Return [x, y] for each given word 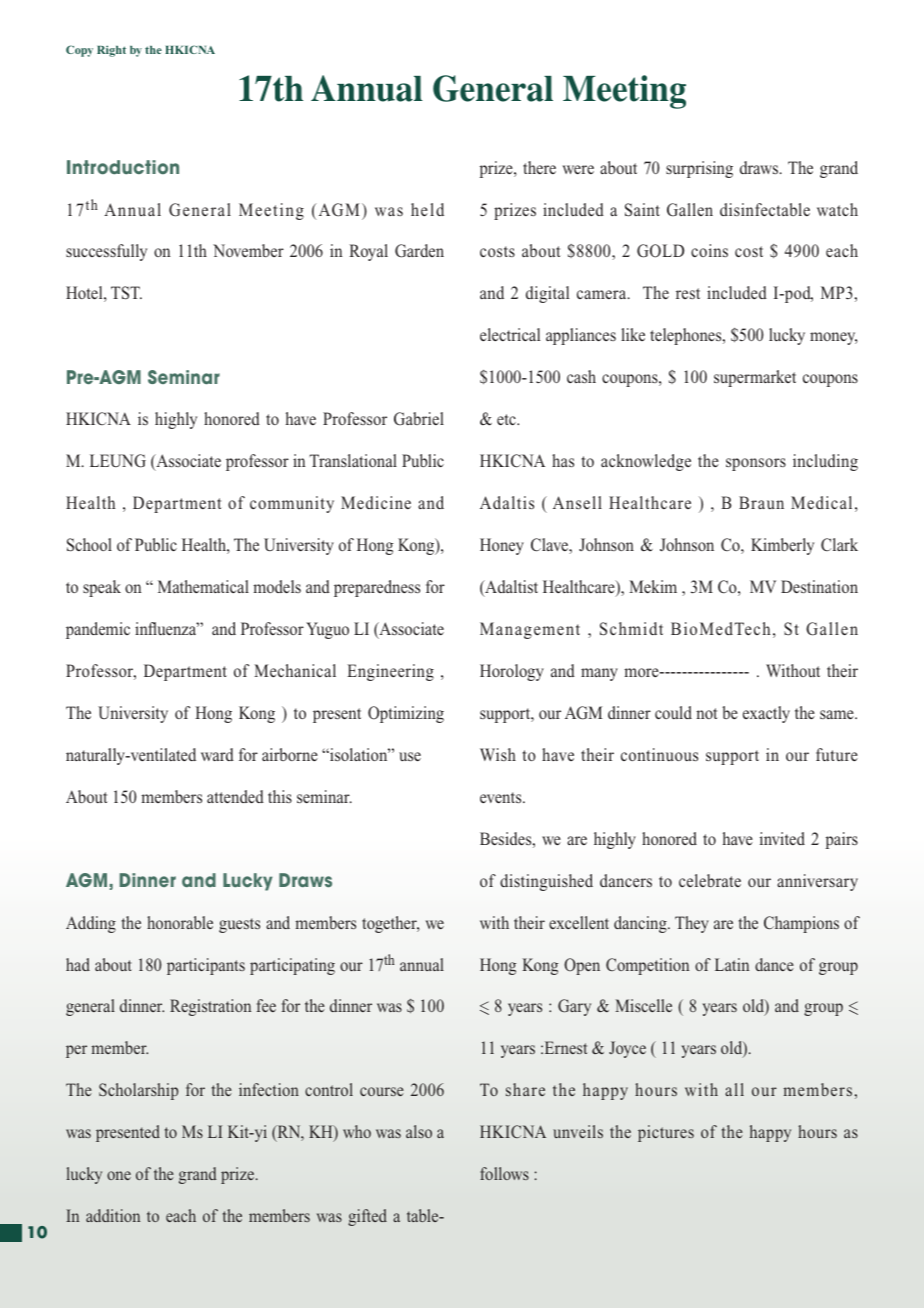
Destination [819, 586]
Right [111, 51]
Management [530, 630]
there [539, 167]
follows [504, 1173]
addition [113, 1215]
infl [146, 628]
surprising [699, 169]
